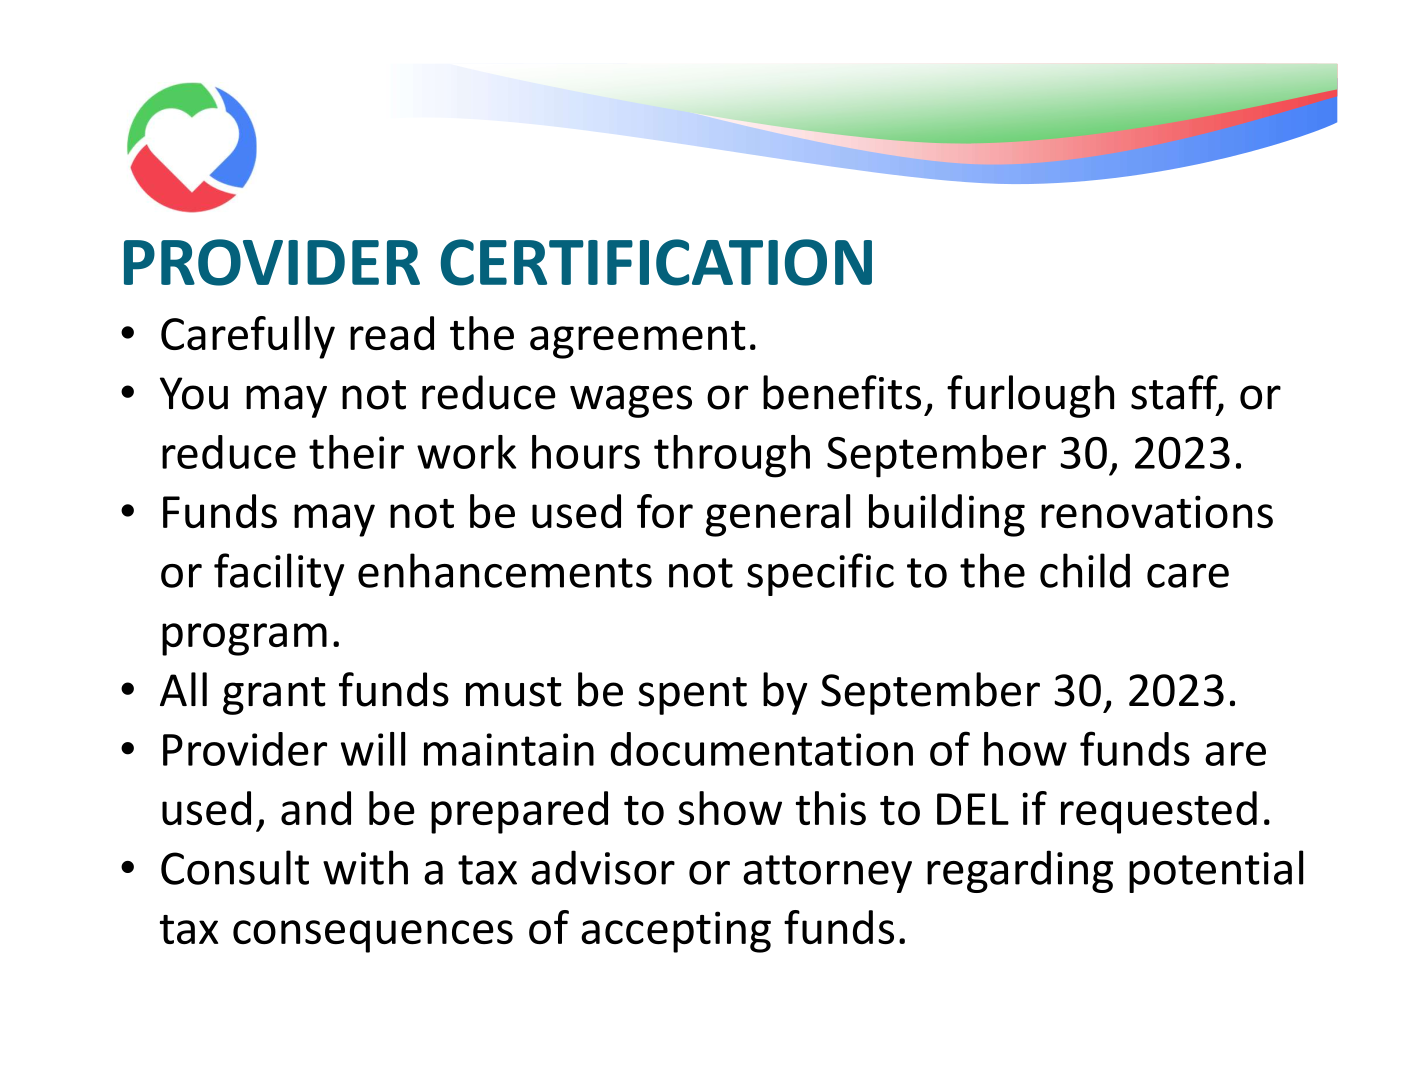 The image size is (1401, 1082). What do you see at coordinates (692, 696) in the document?
I see `spent` at bounding box center [692, 696].
